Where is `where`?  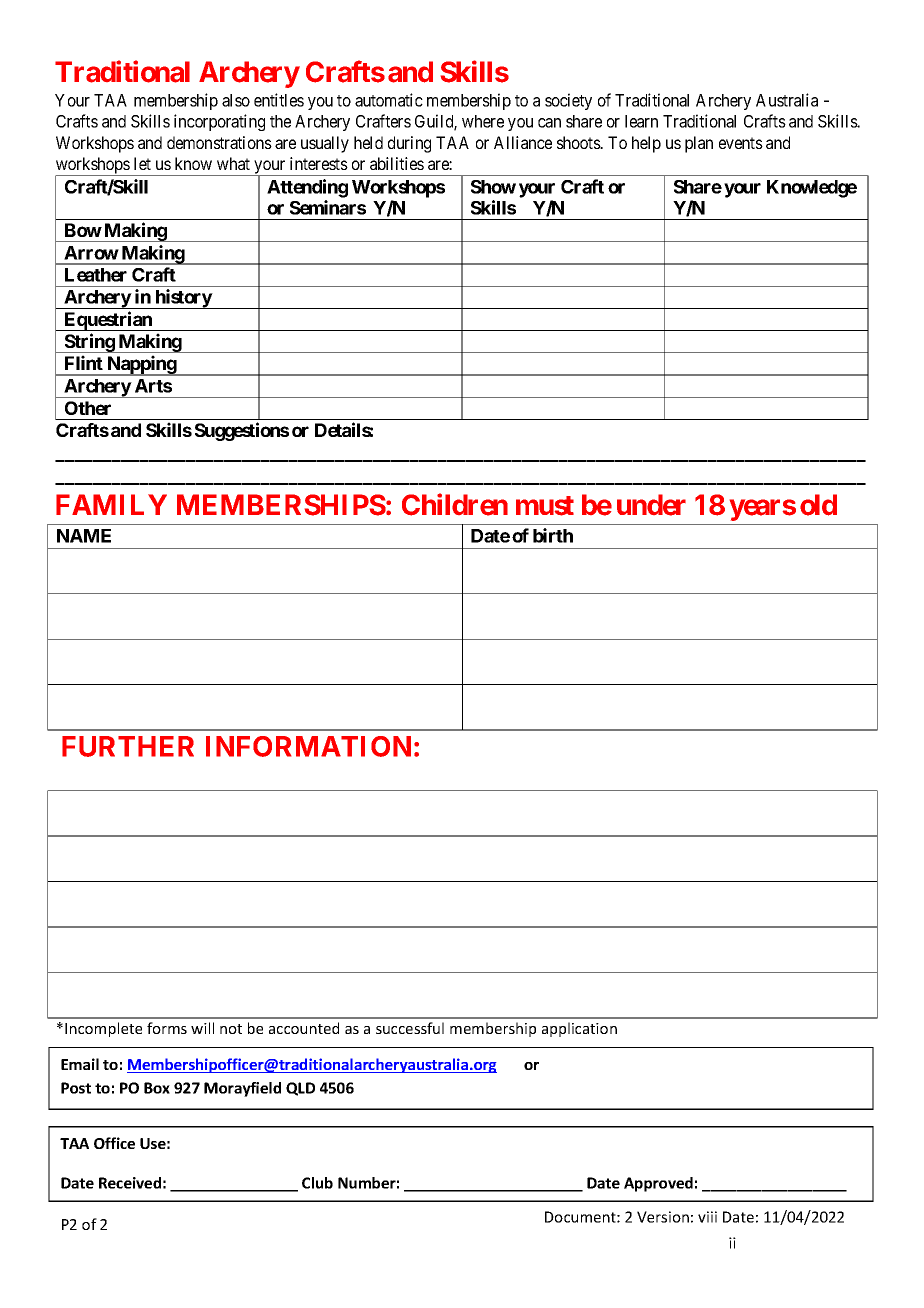
where is located at coordinates (483, 121).
